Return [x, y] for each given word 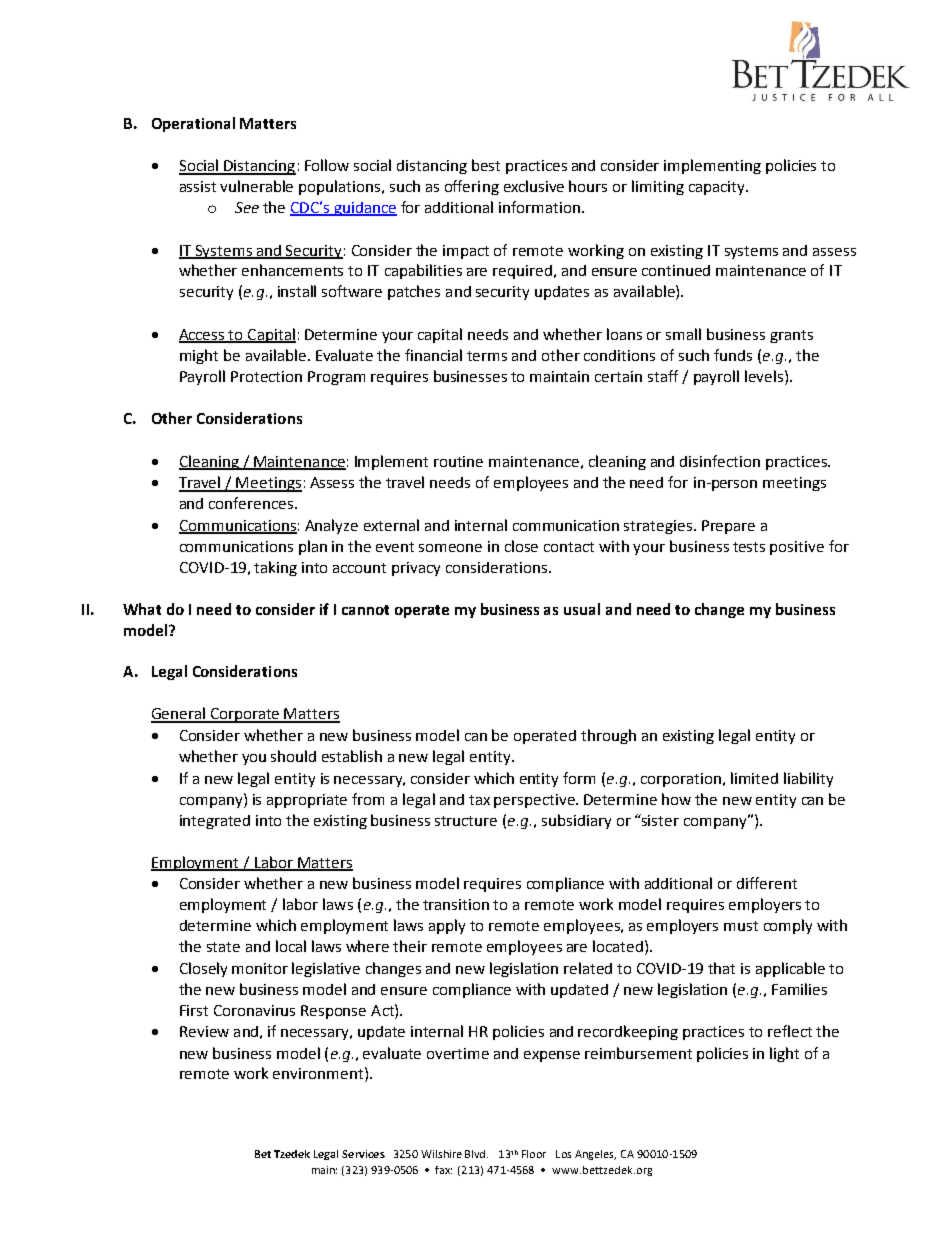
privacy [416, 569]
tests [749, 547]
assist [198, 186]
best [486, 165]
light [784, 1054]
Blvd [476, 1154]
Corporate [245, 715]
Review [204, 1031]
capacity [718, 188]
